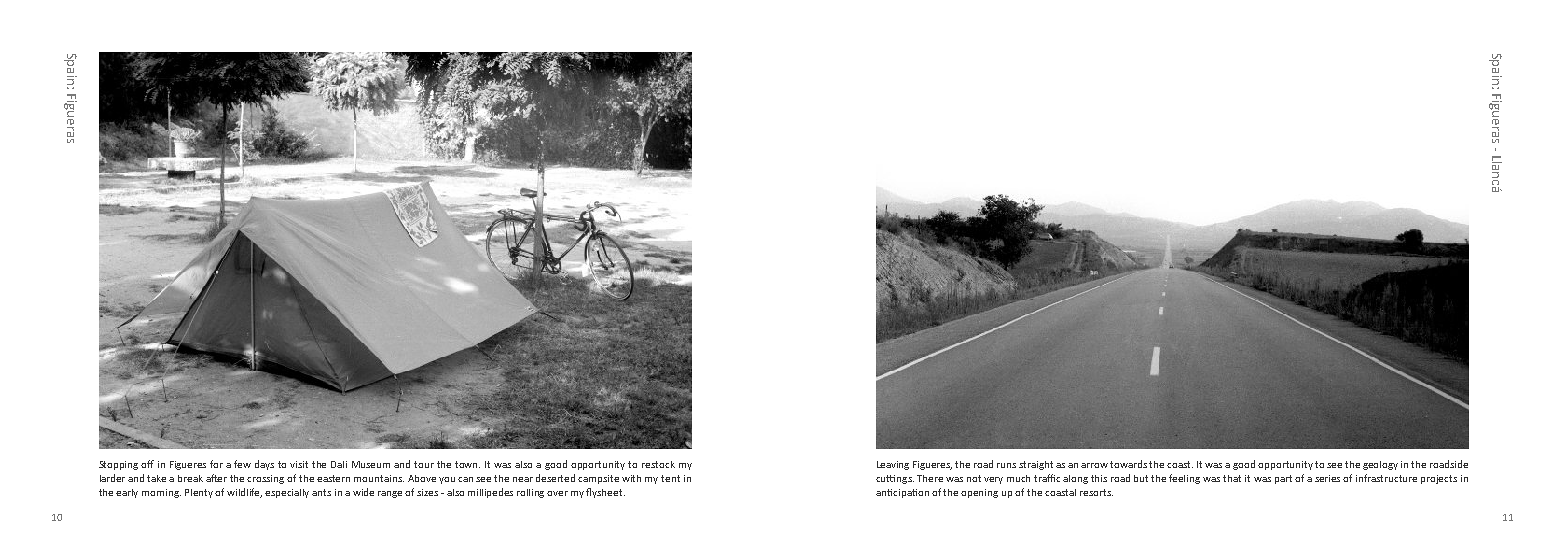  I want to click on tent, so click(670, 478).
